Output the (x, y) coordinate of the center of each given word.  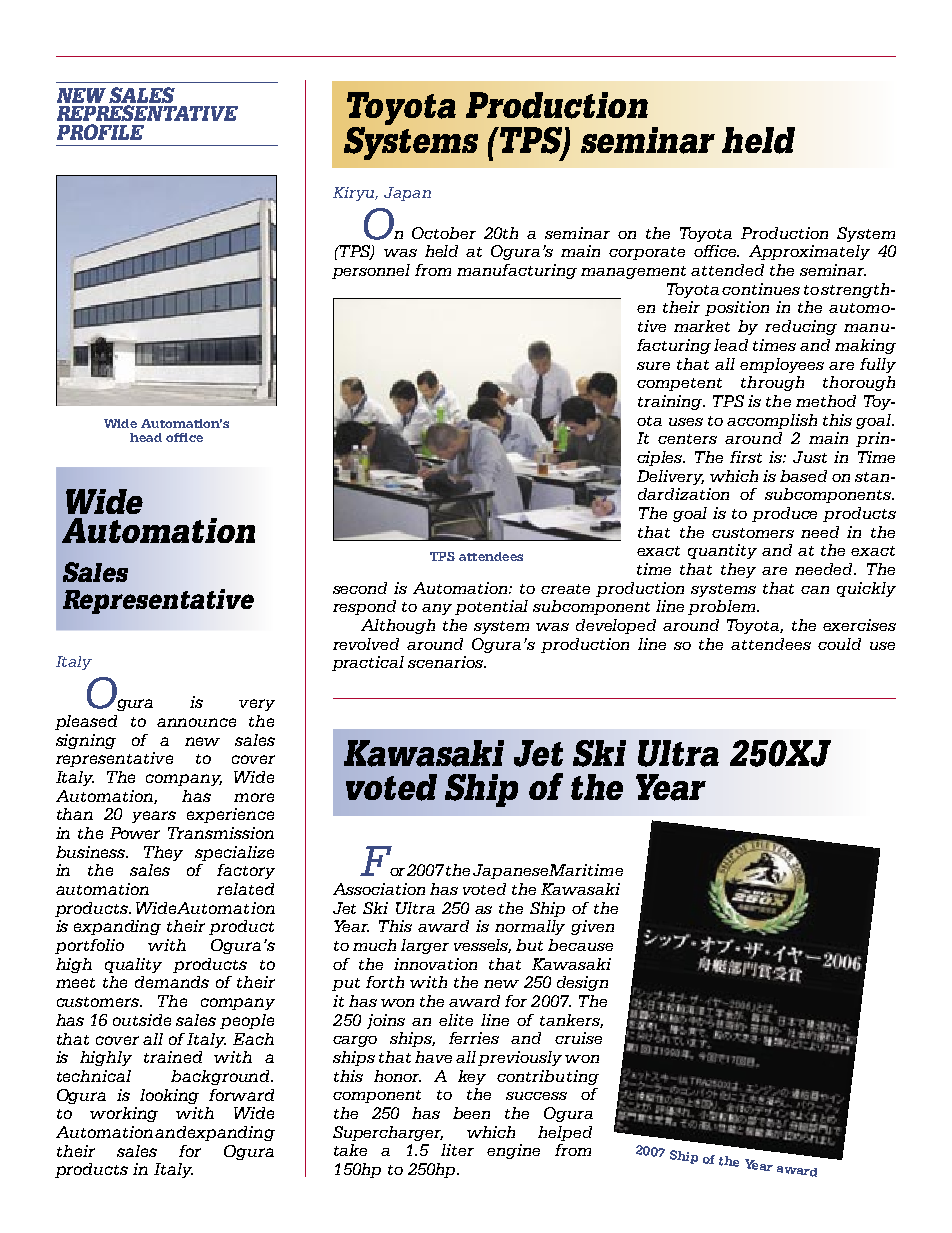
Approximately (809, 252)
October (444, 233)
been (471, 1113)
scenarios (447, 662)
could (839, 644)
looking (169, 1096)
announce (196, 722)
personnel (371, 271)
